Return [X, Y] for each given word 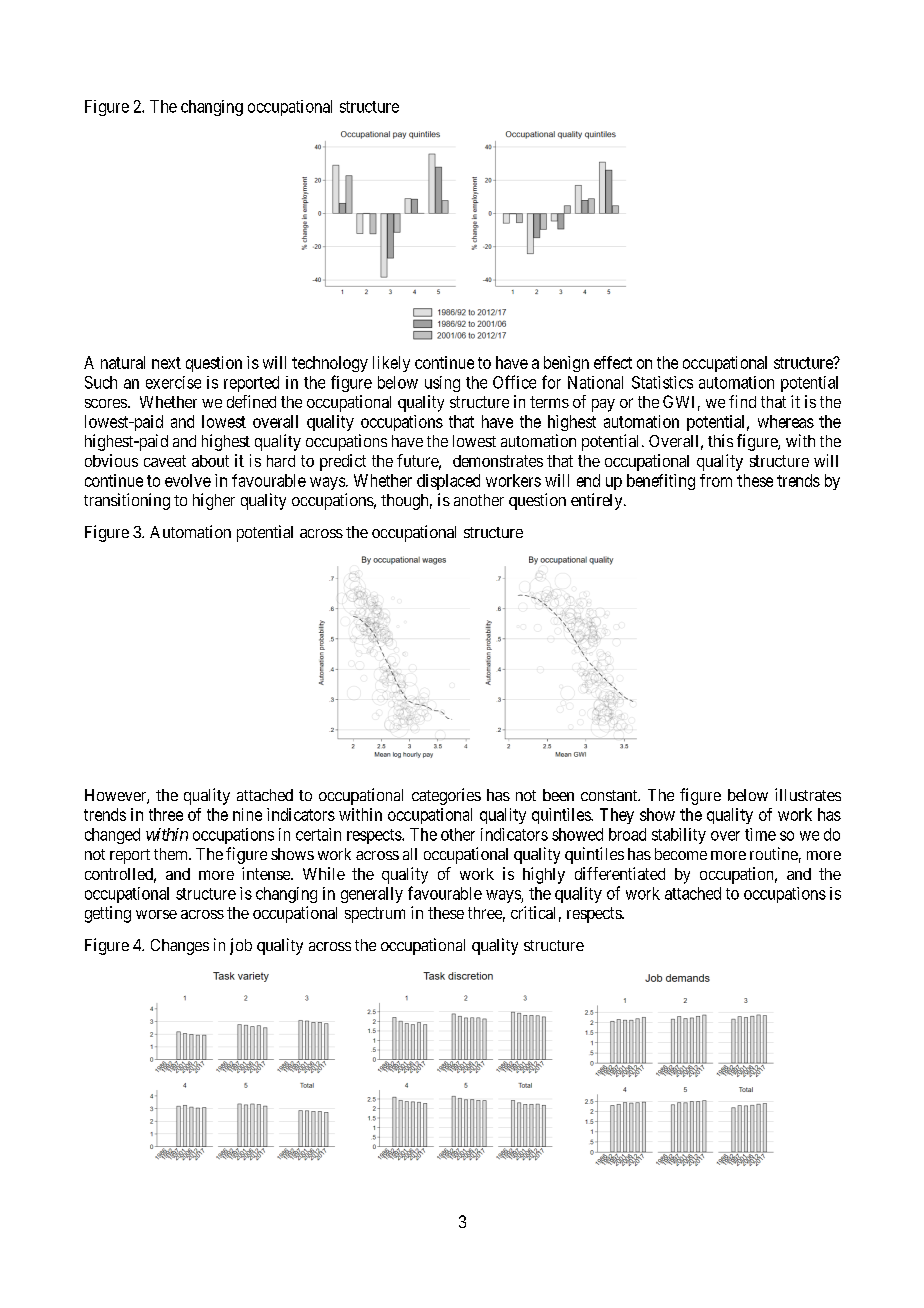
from [716, 480]
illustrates [808, 794]
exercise [173, 382]
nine [247, 814]
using [442, 384]
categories [446, 796]
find [742, 401]
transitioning [127, 501]
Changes [180, 947]
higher [214, 501]
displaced [448, 482]
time [760, 834]
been [558, 795]
